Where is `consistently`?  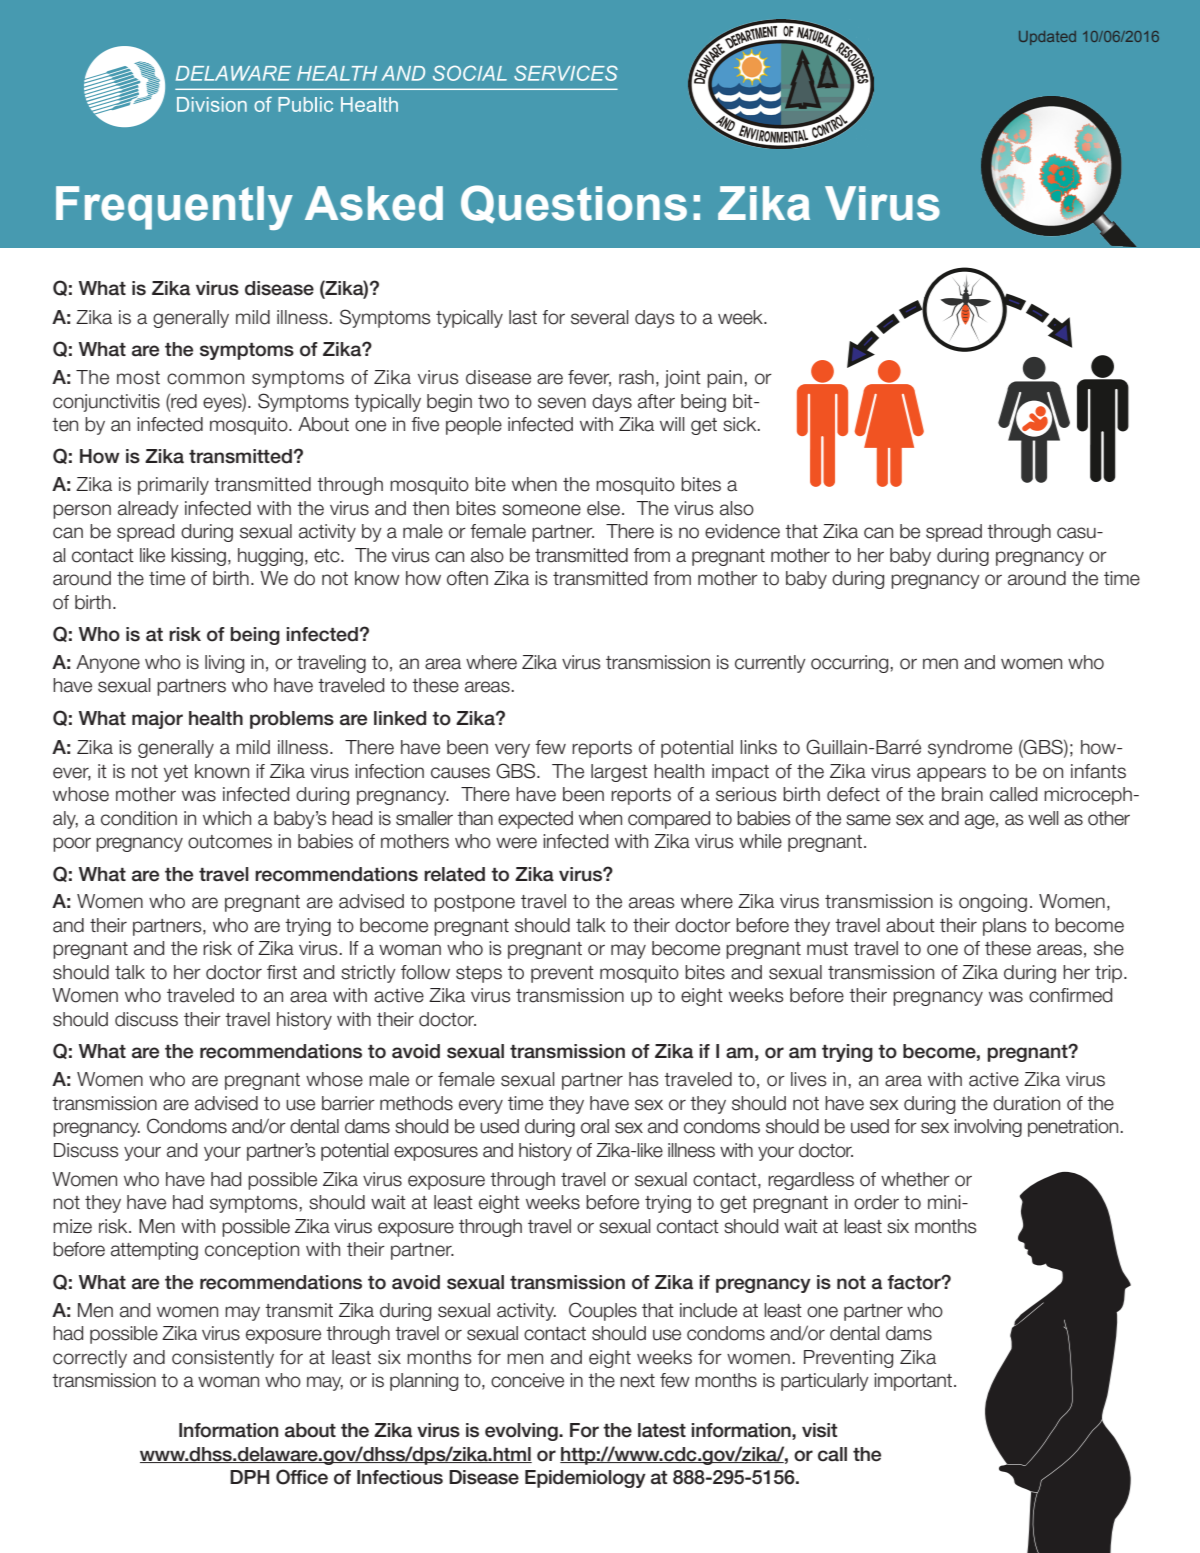 consistently is located at coordinates (223, 1359).
